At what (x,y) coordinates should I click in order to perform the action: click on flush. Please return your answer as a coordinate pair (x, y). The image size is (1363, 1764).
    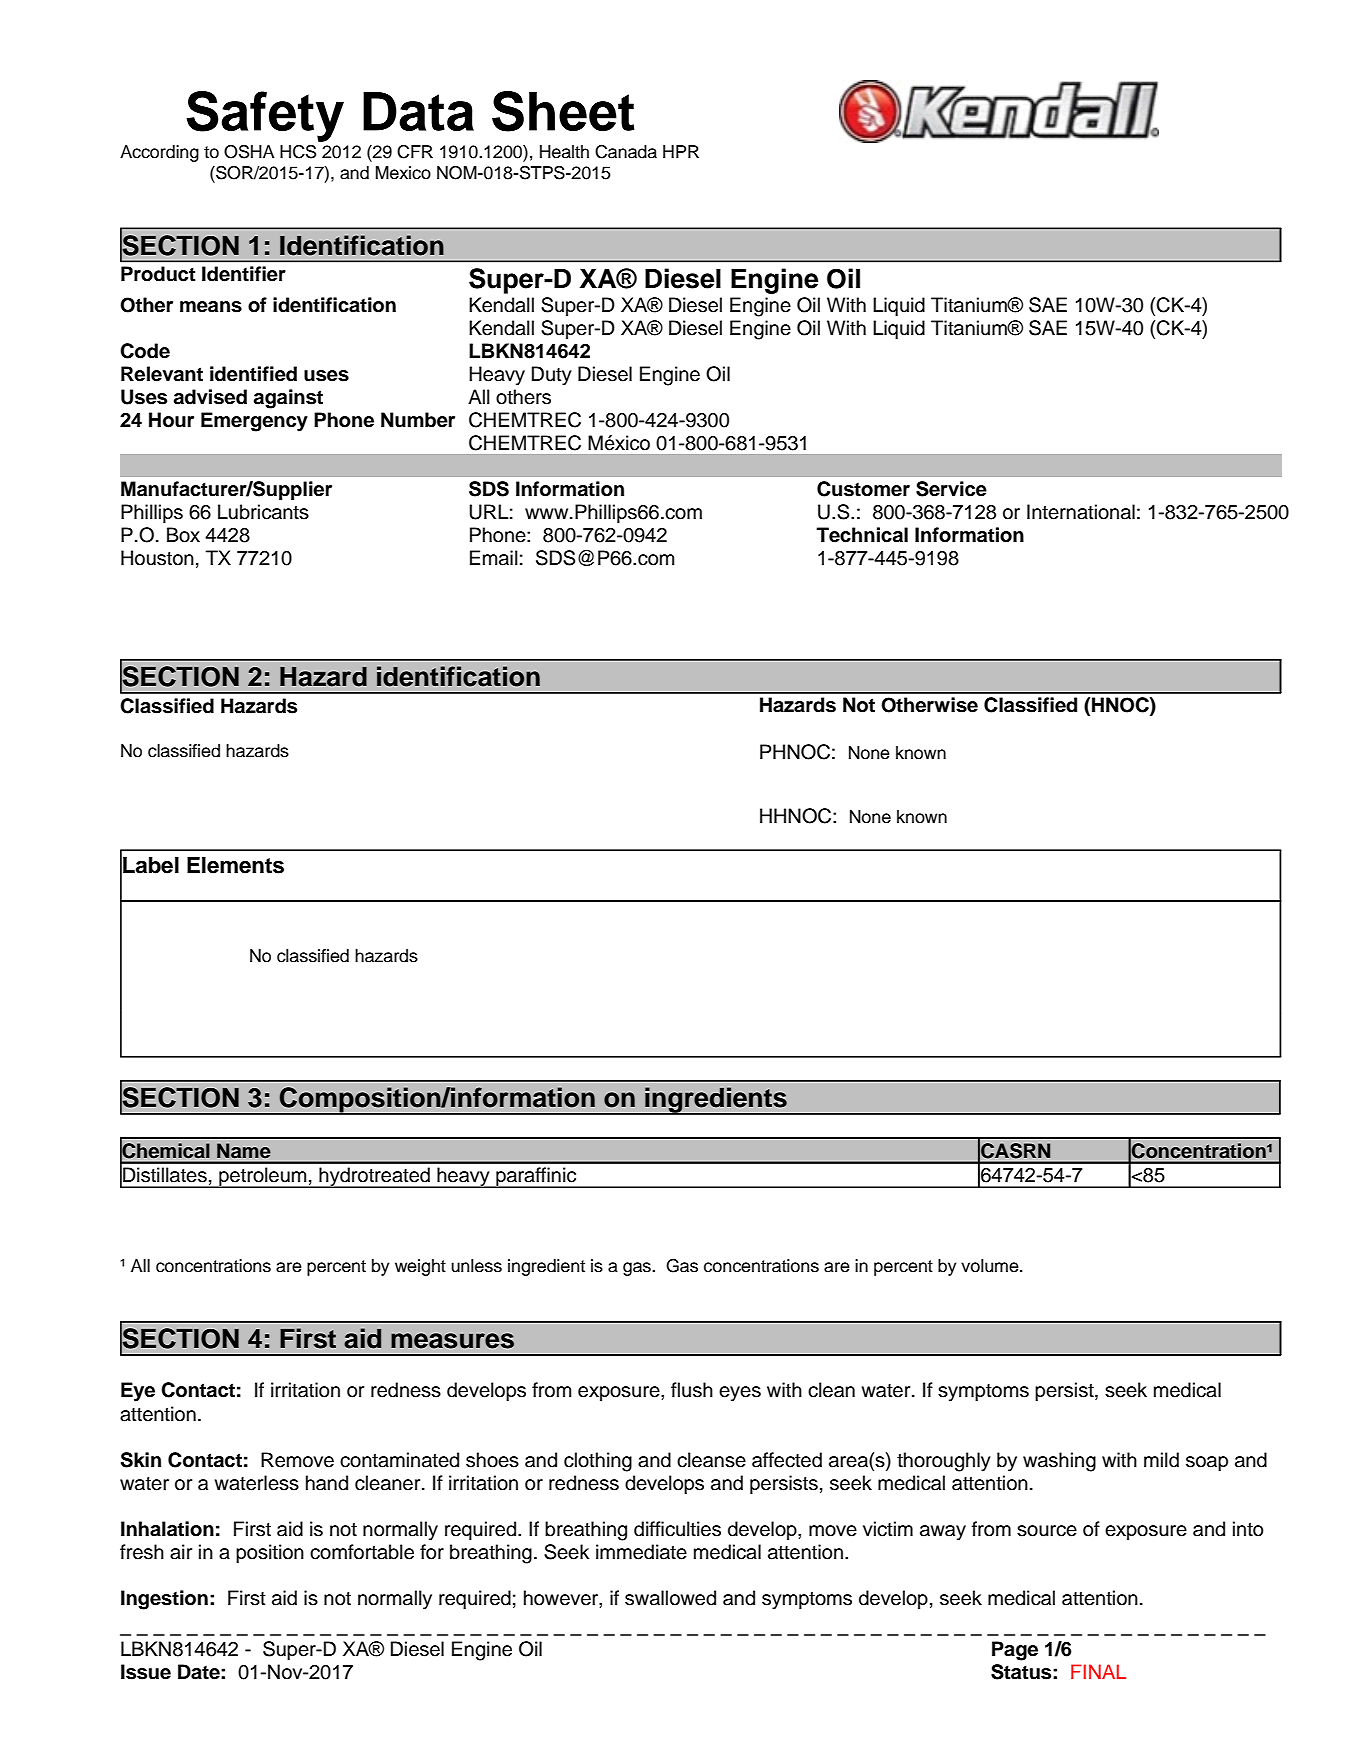
    Looking at the image, I should click on (692, 1390).
